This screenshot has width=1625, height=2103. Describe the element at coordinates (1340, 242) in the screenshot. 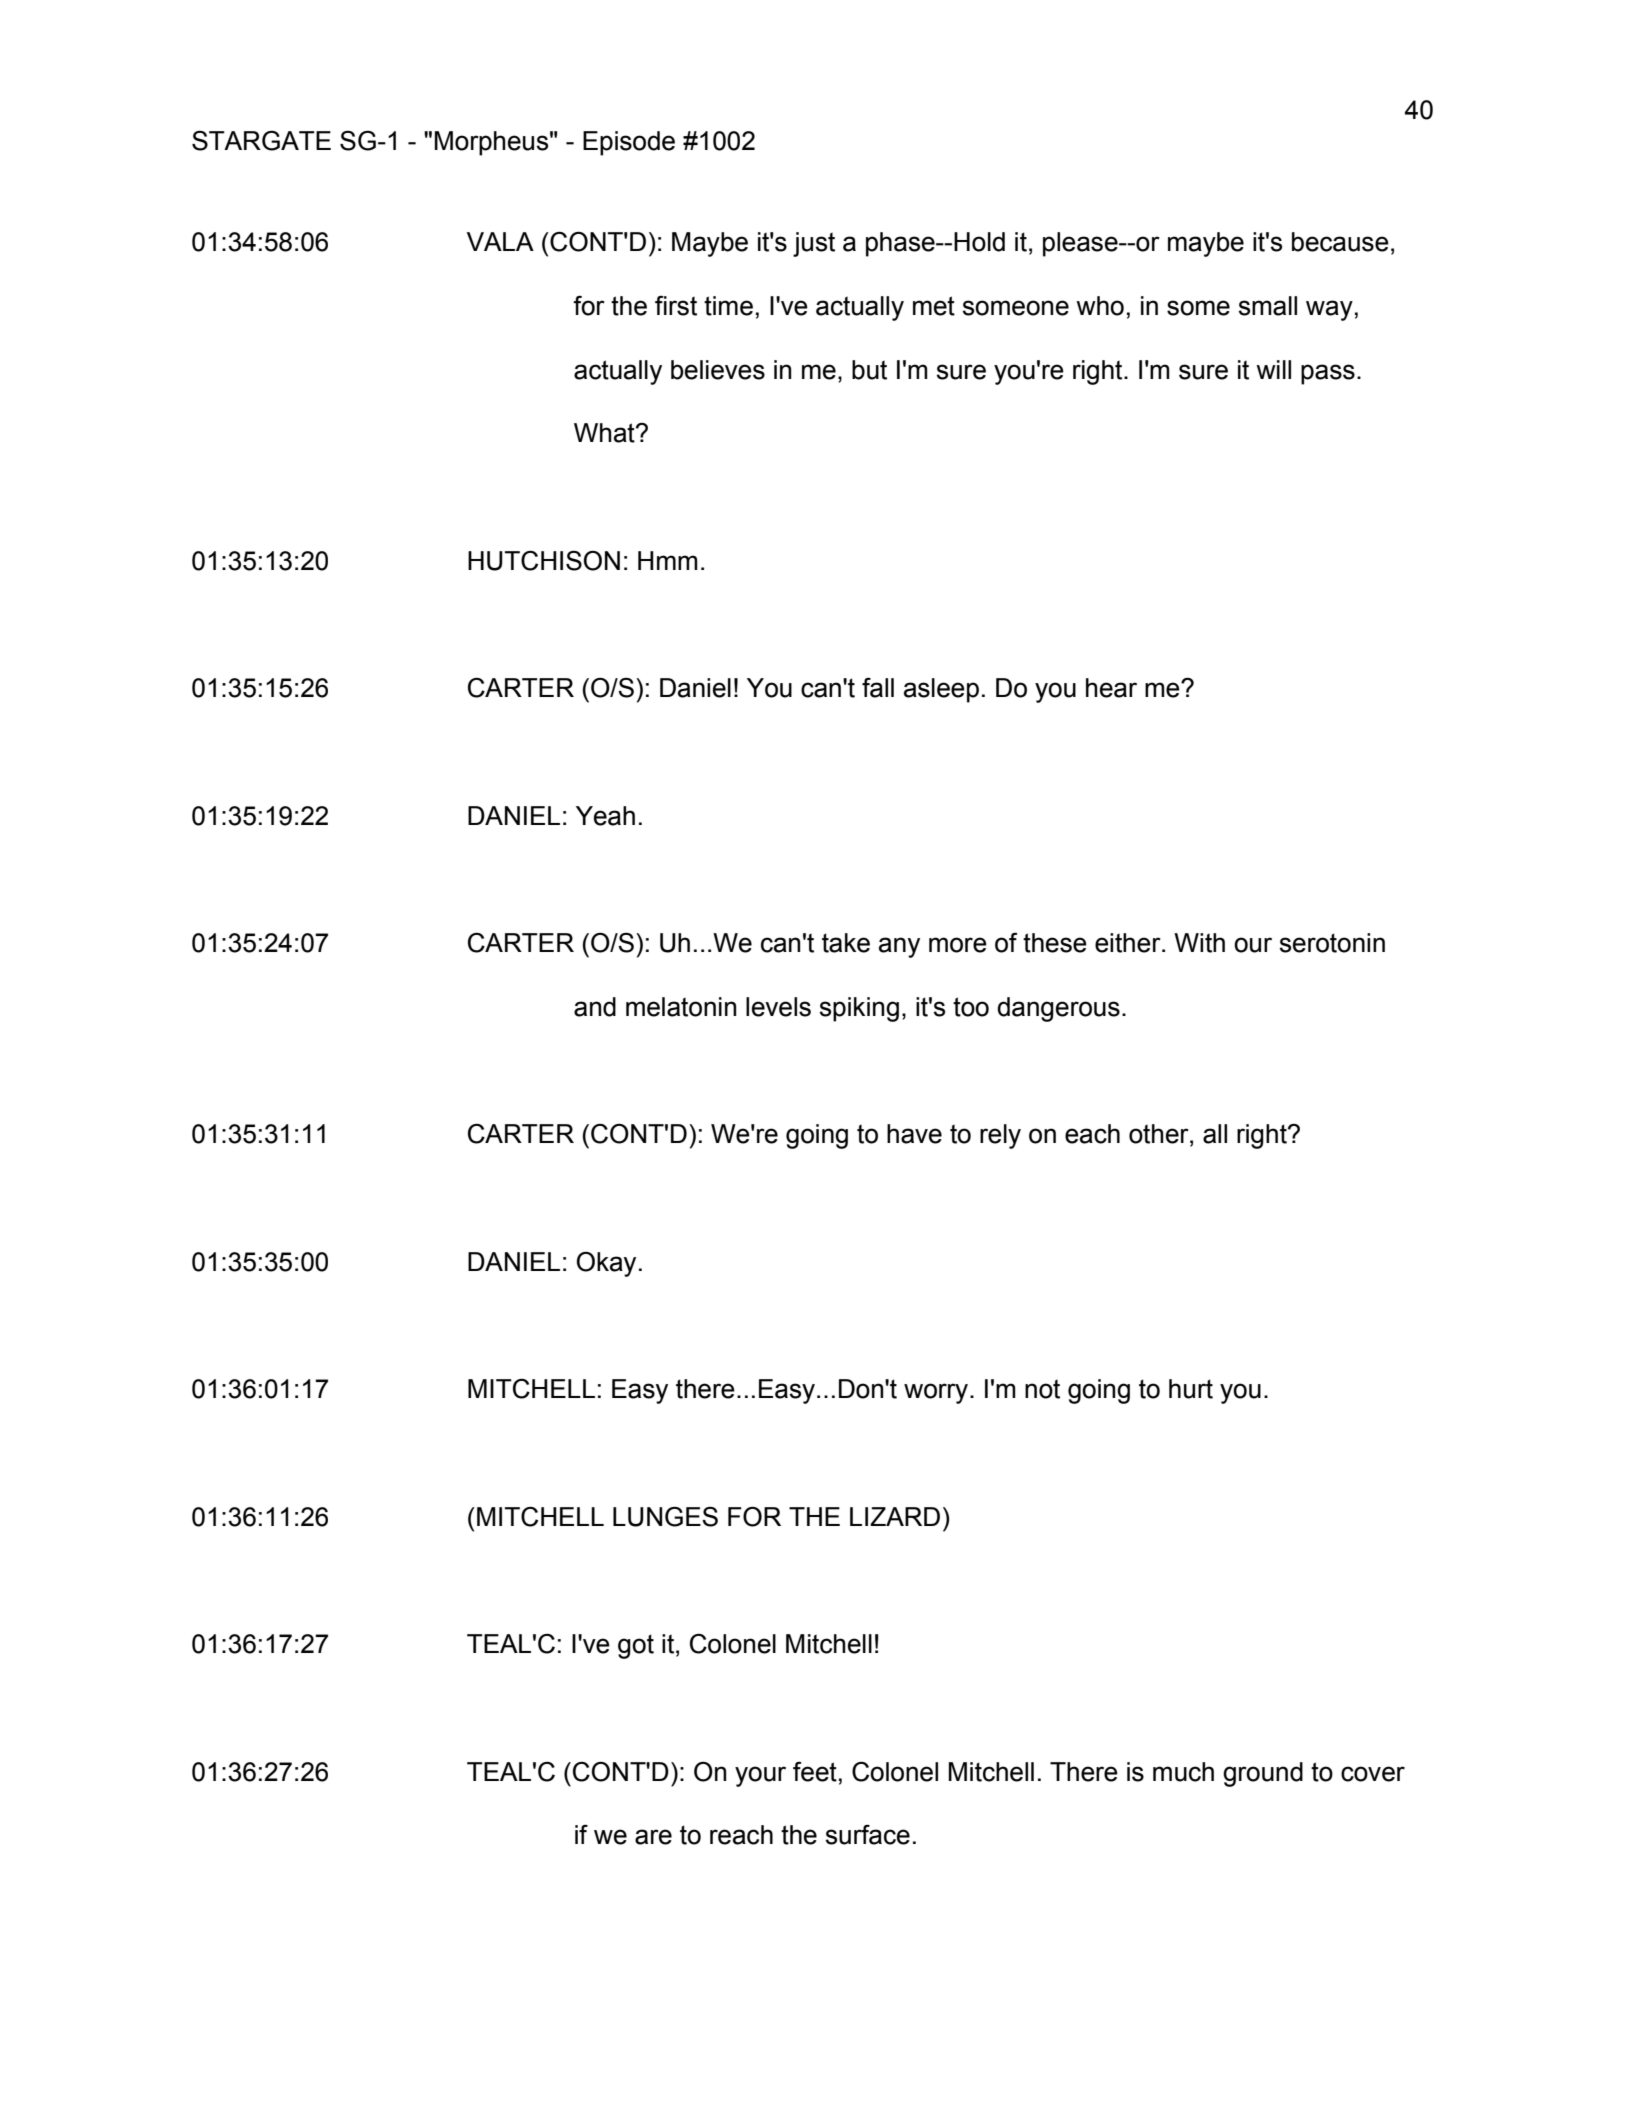

I see `because` at that location.
